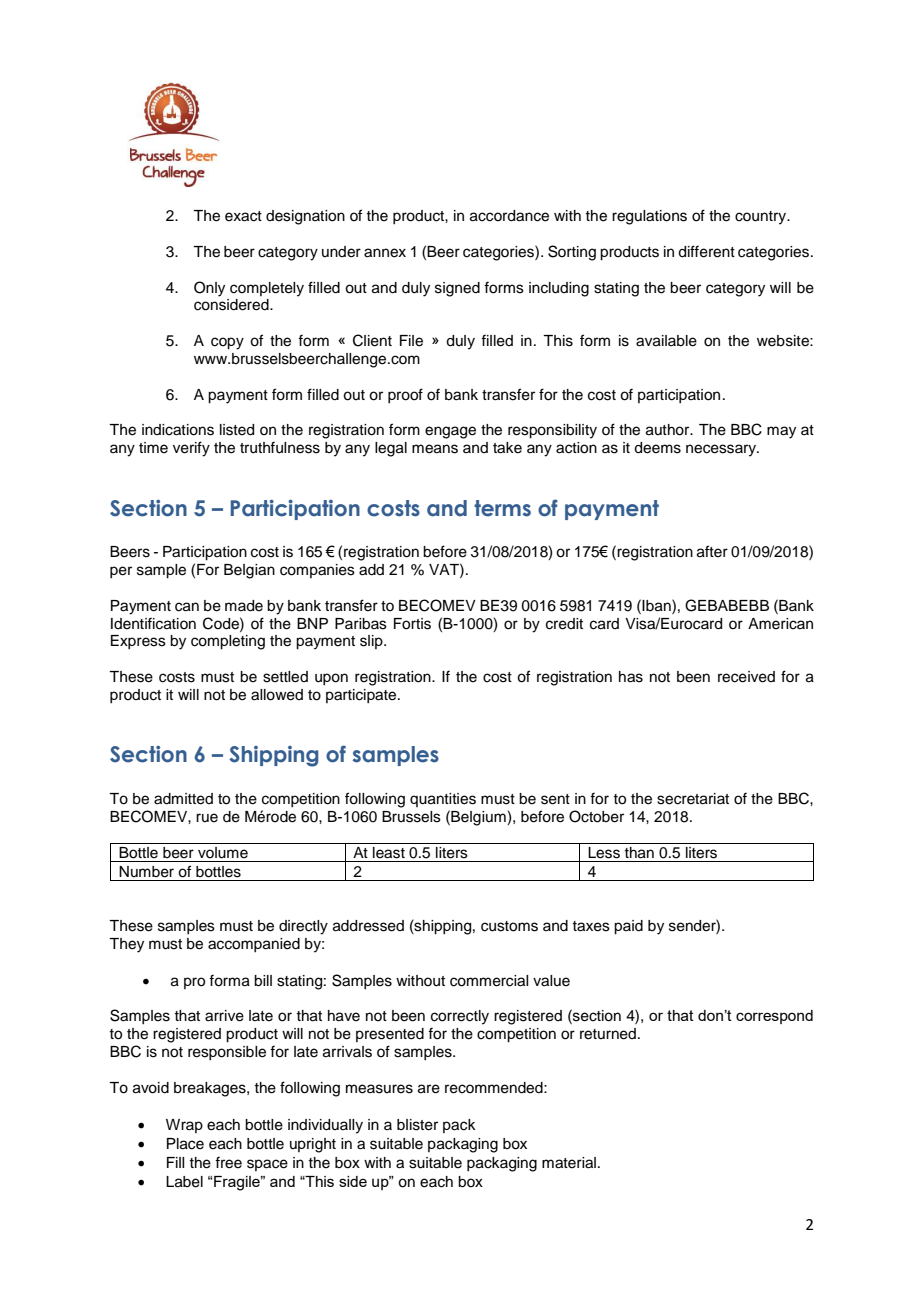 The height and width of the screenshot is (1308, 924). Describe the element at coordinates (706, 251) in the screenshot. I see `different` at that location.
